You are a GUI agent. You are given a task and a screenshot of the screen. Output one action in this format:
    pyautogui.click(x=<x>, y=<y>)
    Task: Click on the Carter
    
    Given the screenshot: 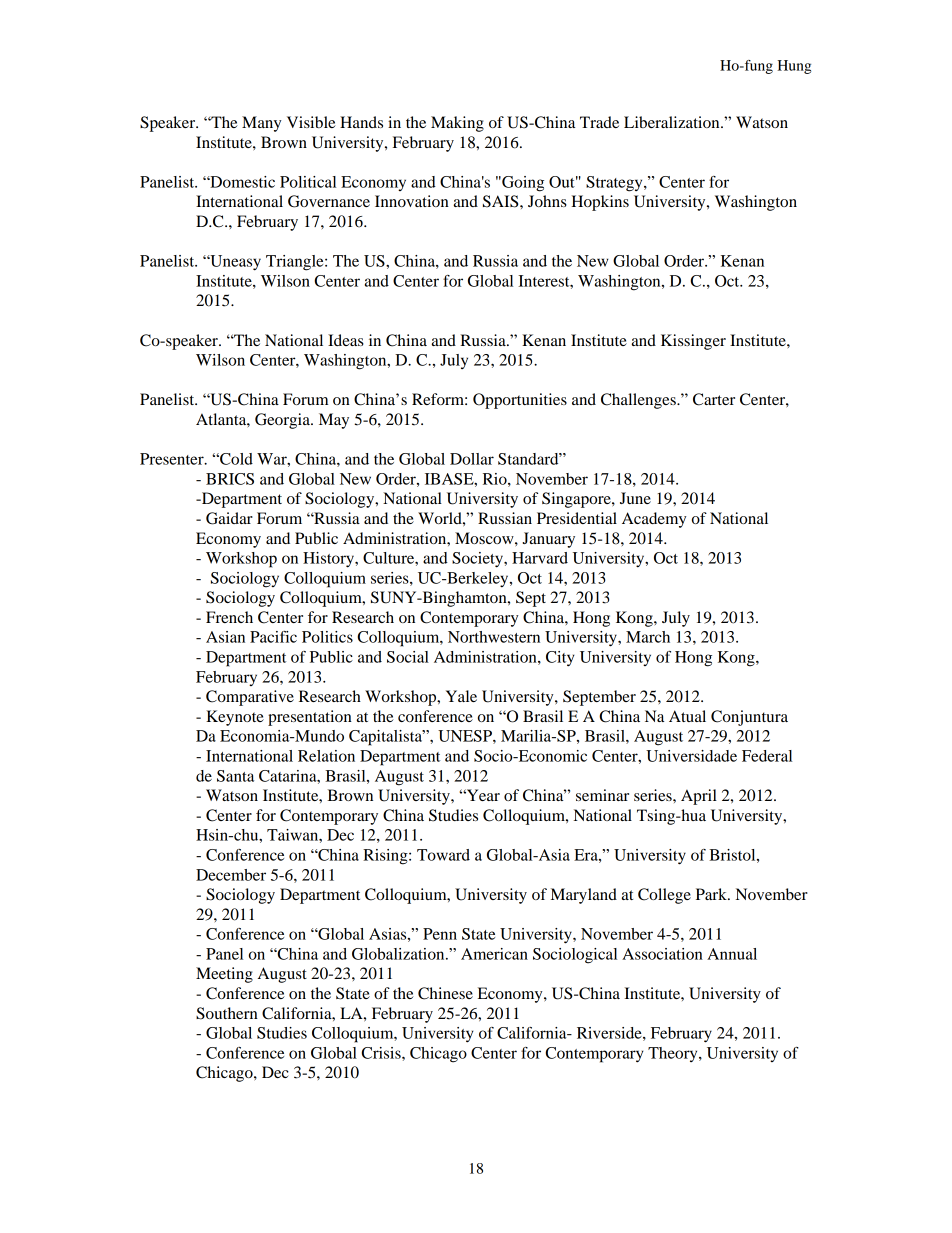 What is the action you would take?
    pyautogui.click(x=714, y=399)
